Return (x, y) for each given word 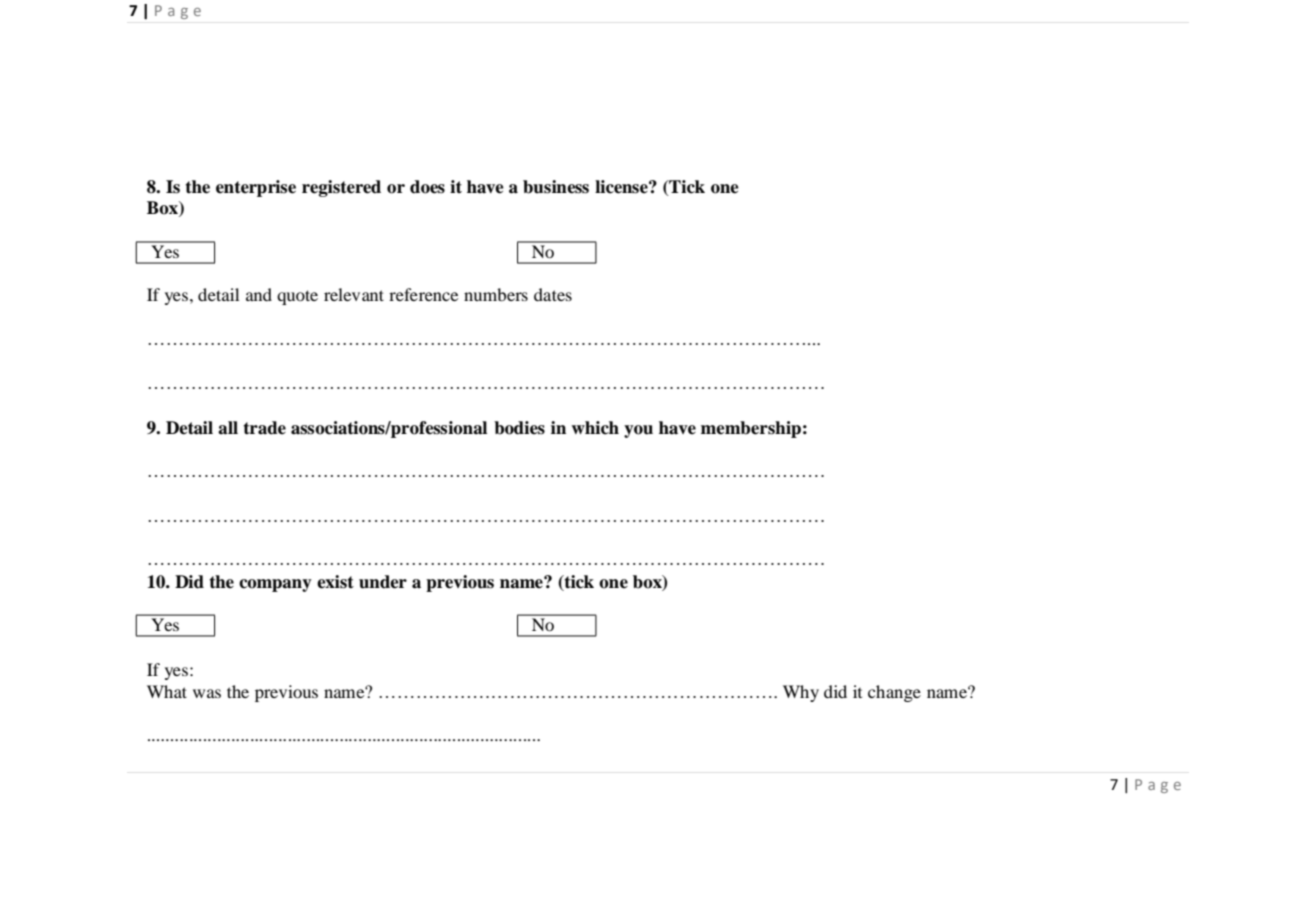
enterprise (256, 188)
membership (751, 429)
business (556, 187)
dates (553, 294)
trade (264, 428)
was (207, 693)
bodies (519, 428)
